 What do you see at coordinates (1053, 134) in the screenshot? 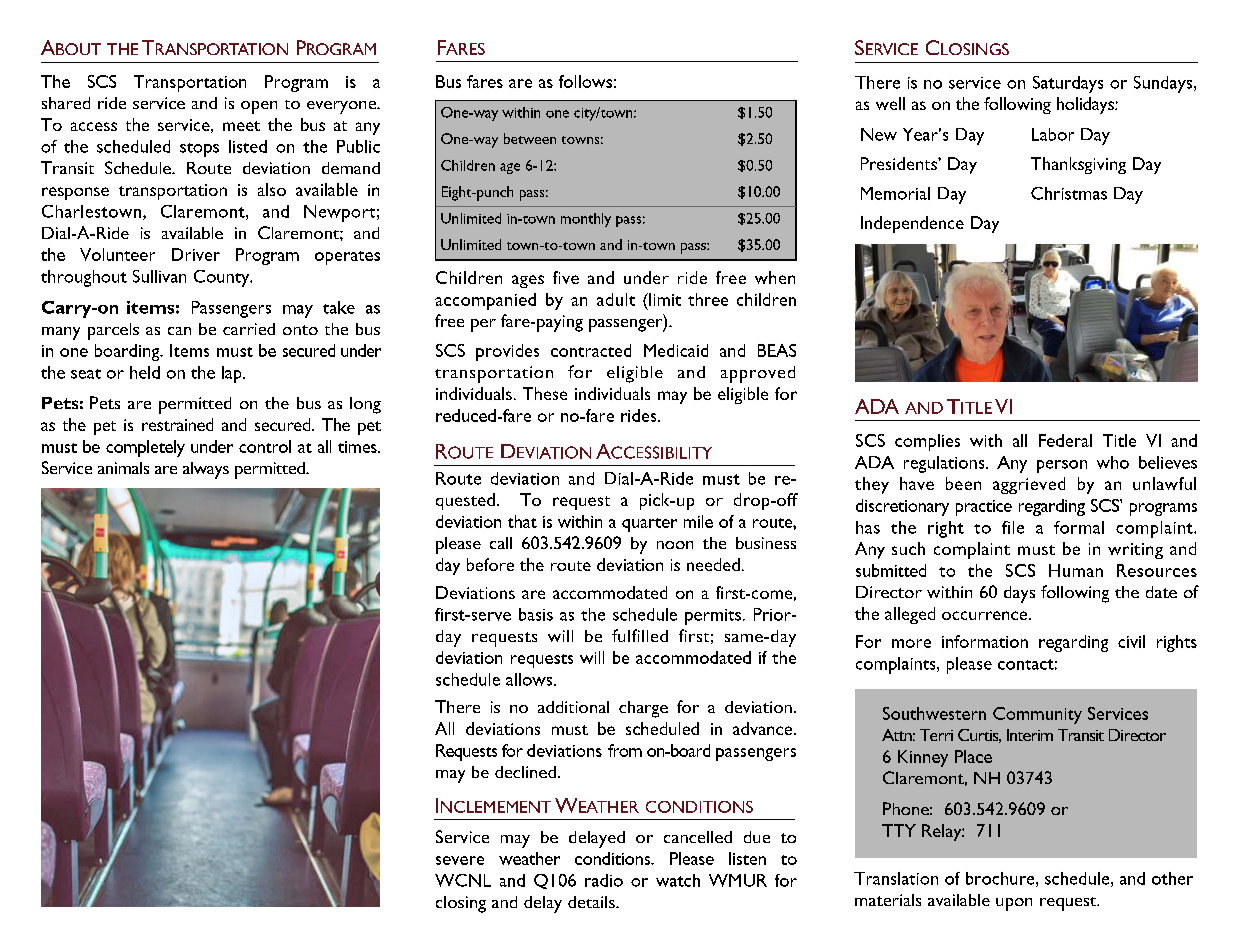
I see `Labor` at bounding box center [1053, 134].
